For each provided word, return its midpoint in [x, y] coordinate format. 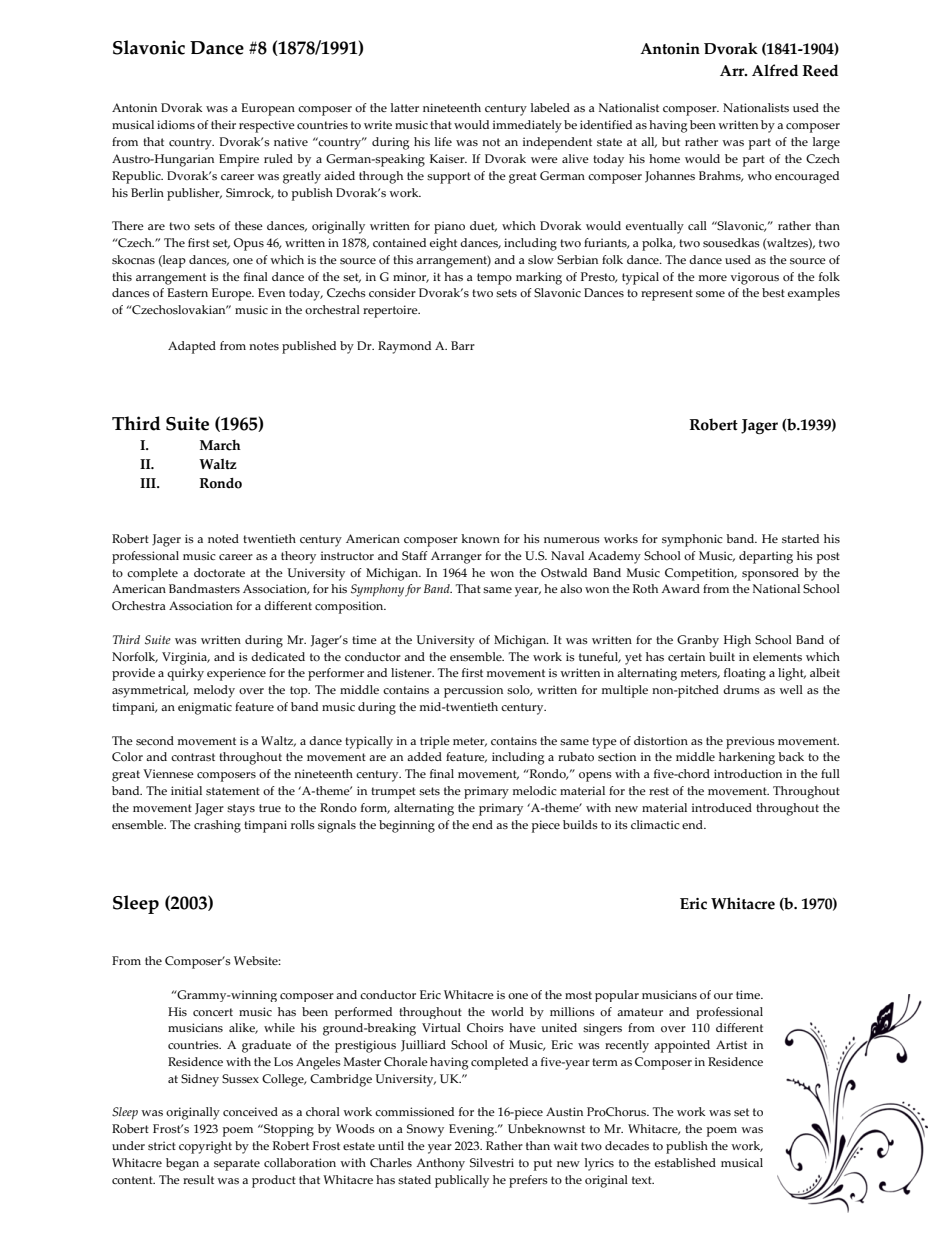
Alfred [775, 70]
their [223, 124]
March [220, 445]
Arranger [456, 557]
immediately [527, 126]
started [800, 538]
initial [186, 790]
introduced [722, 808]
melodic [535, 791]
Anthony [440, 1164]
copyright [205, 1147]
